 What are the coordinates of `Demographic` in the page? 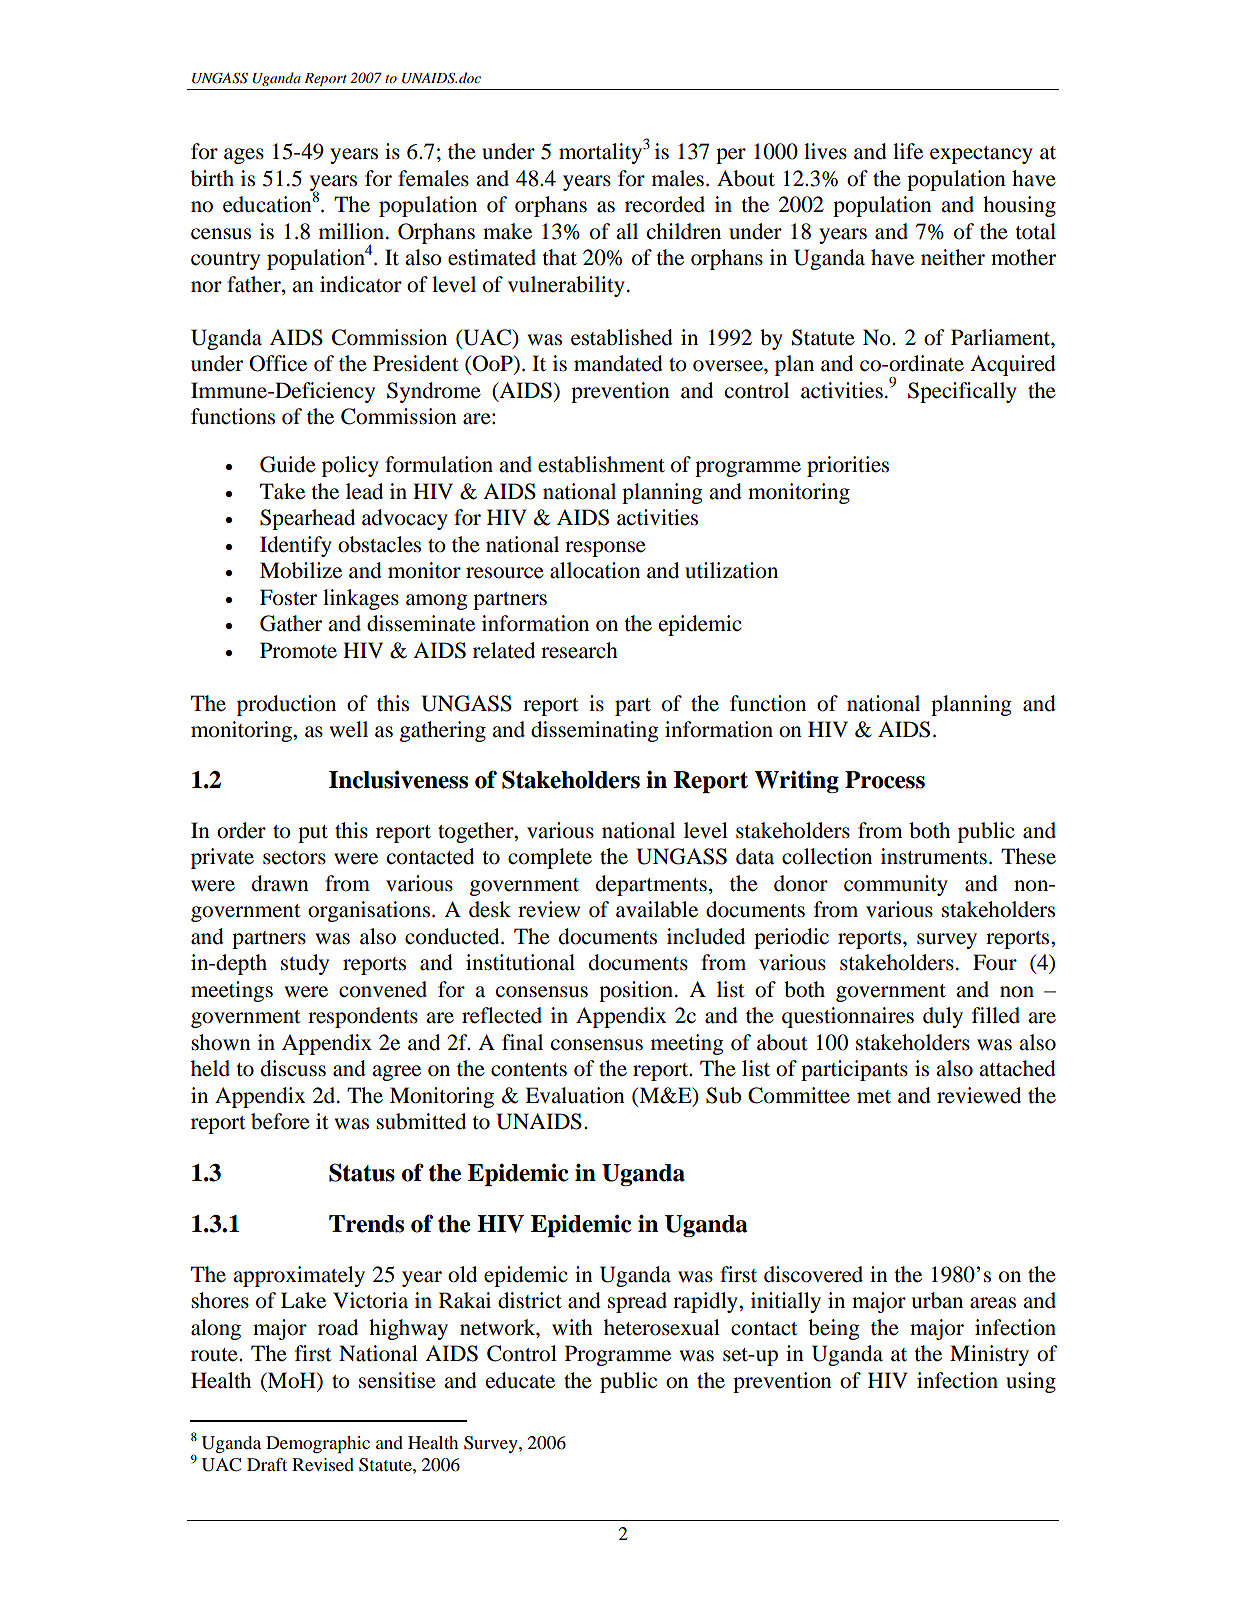 It's located at (318, 1445).
